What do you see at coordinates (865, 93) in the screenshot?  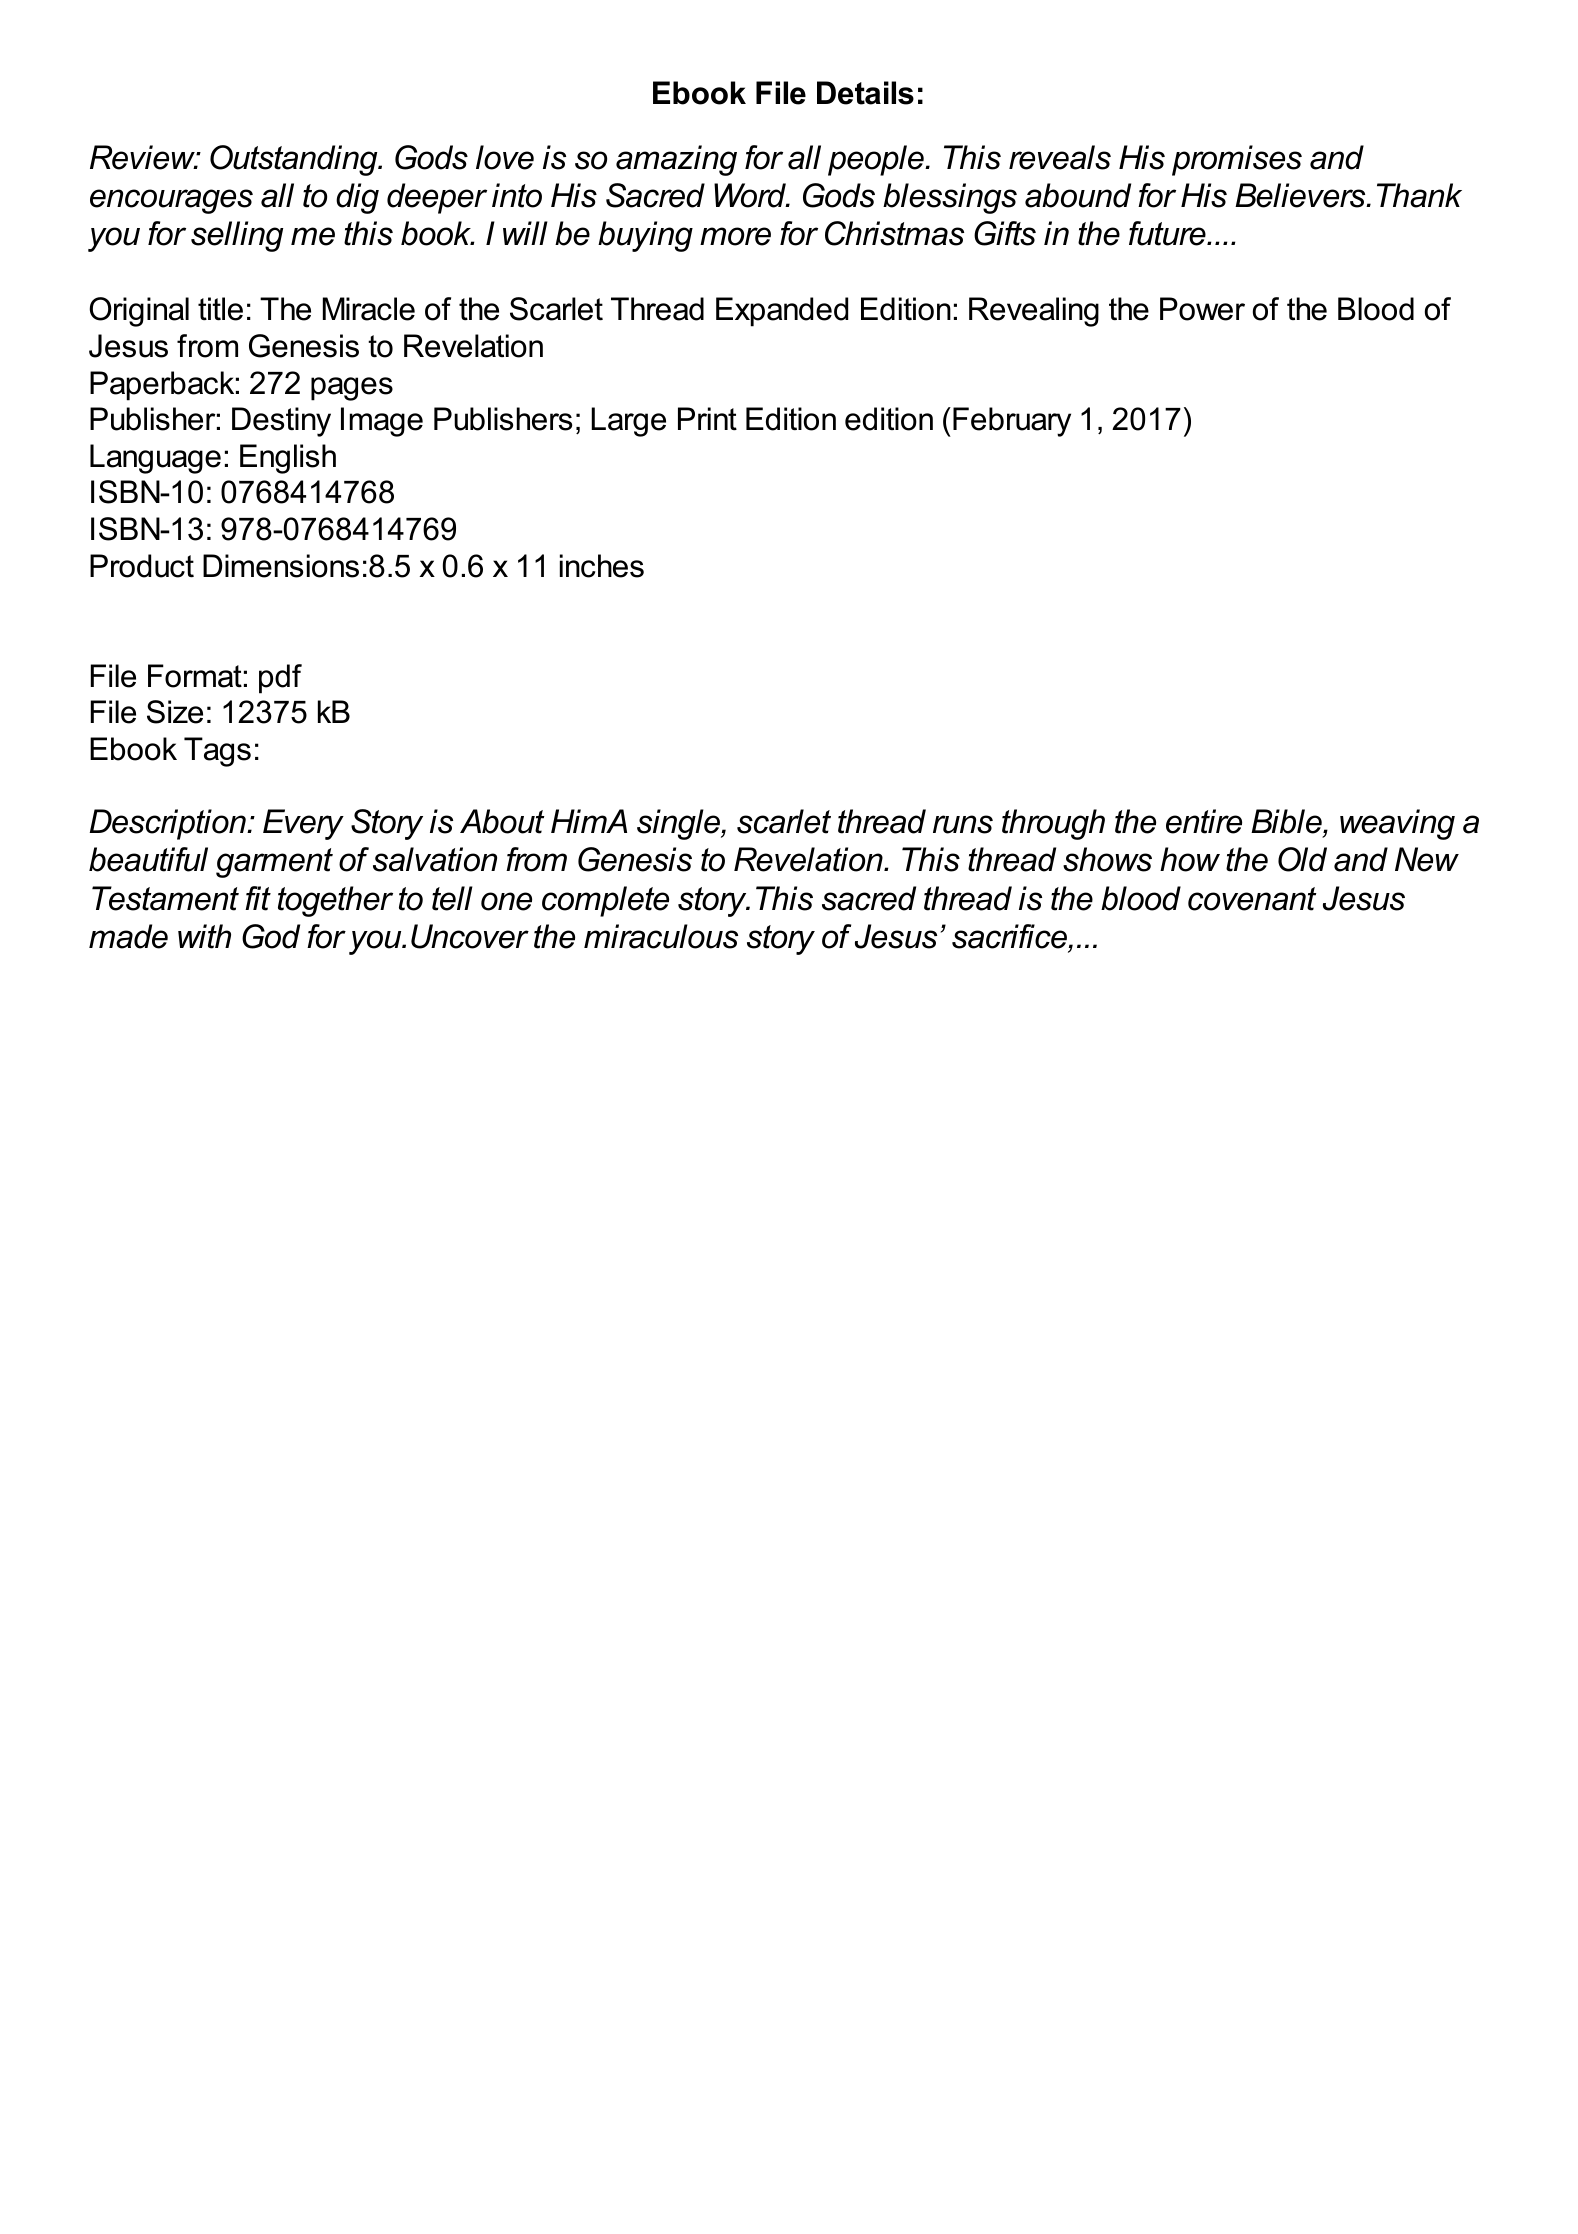 I see `Details` at bounding box center [865, 93].
